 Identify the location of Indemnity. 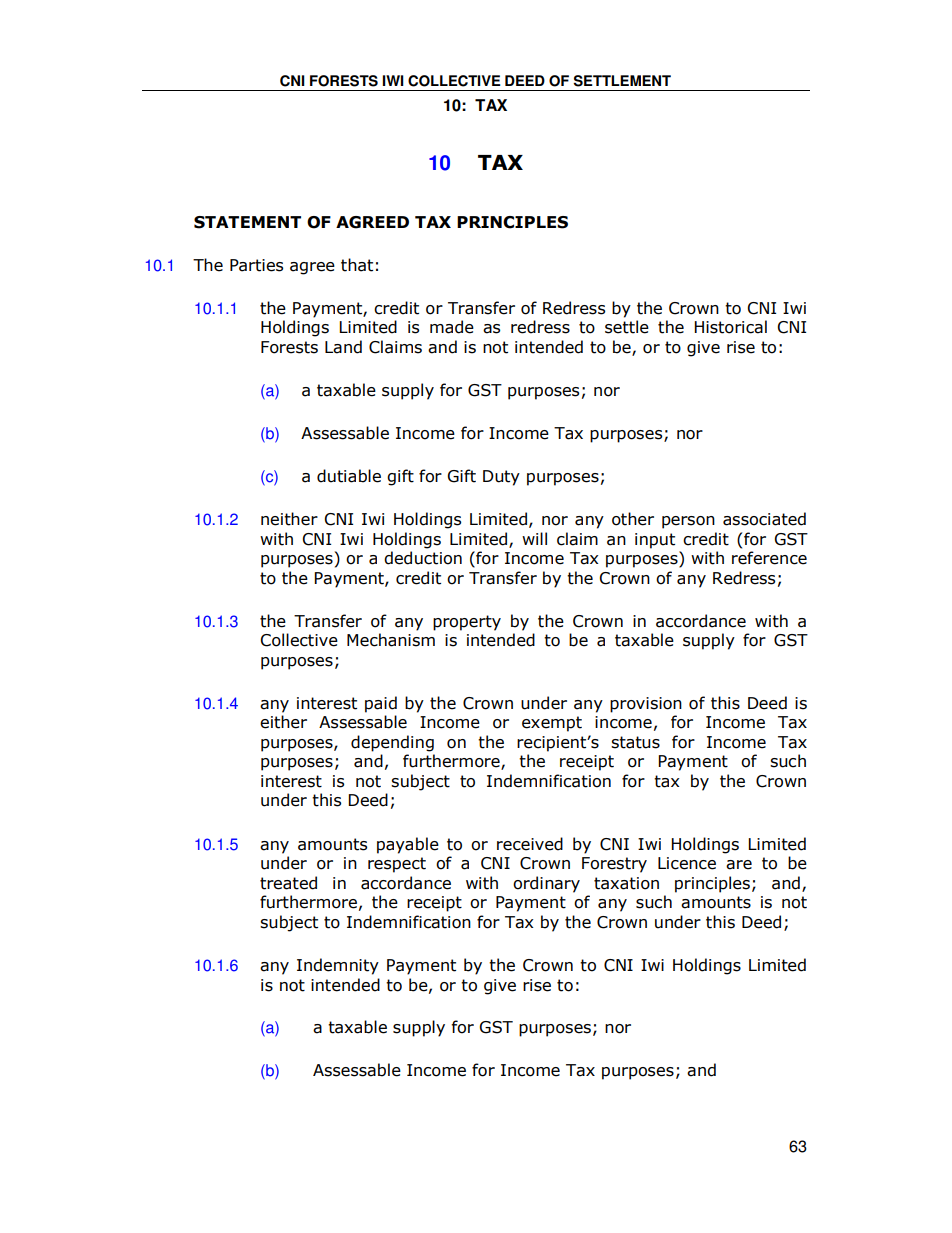
(338, 966).
